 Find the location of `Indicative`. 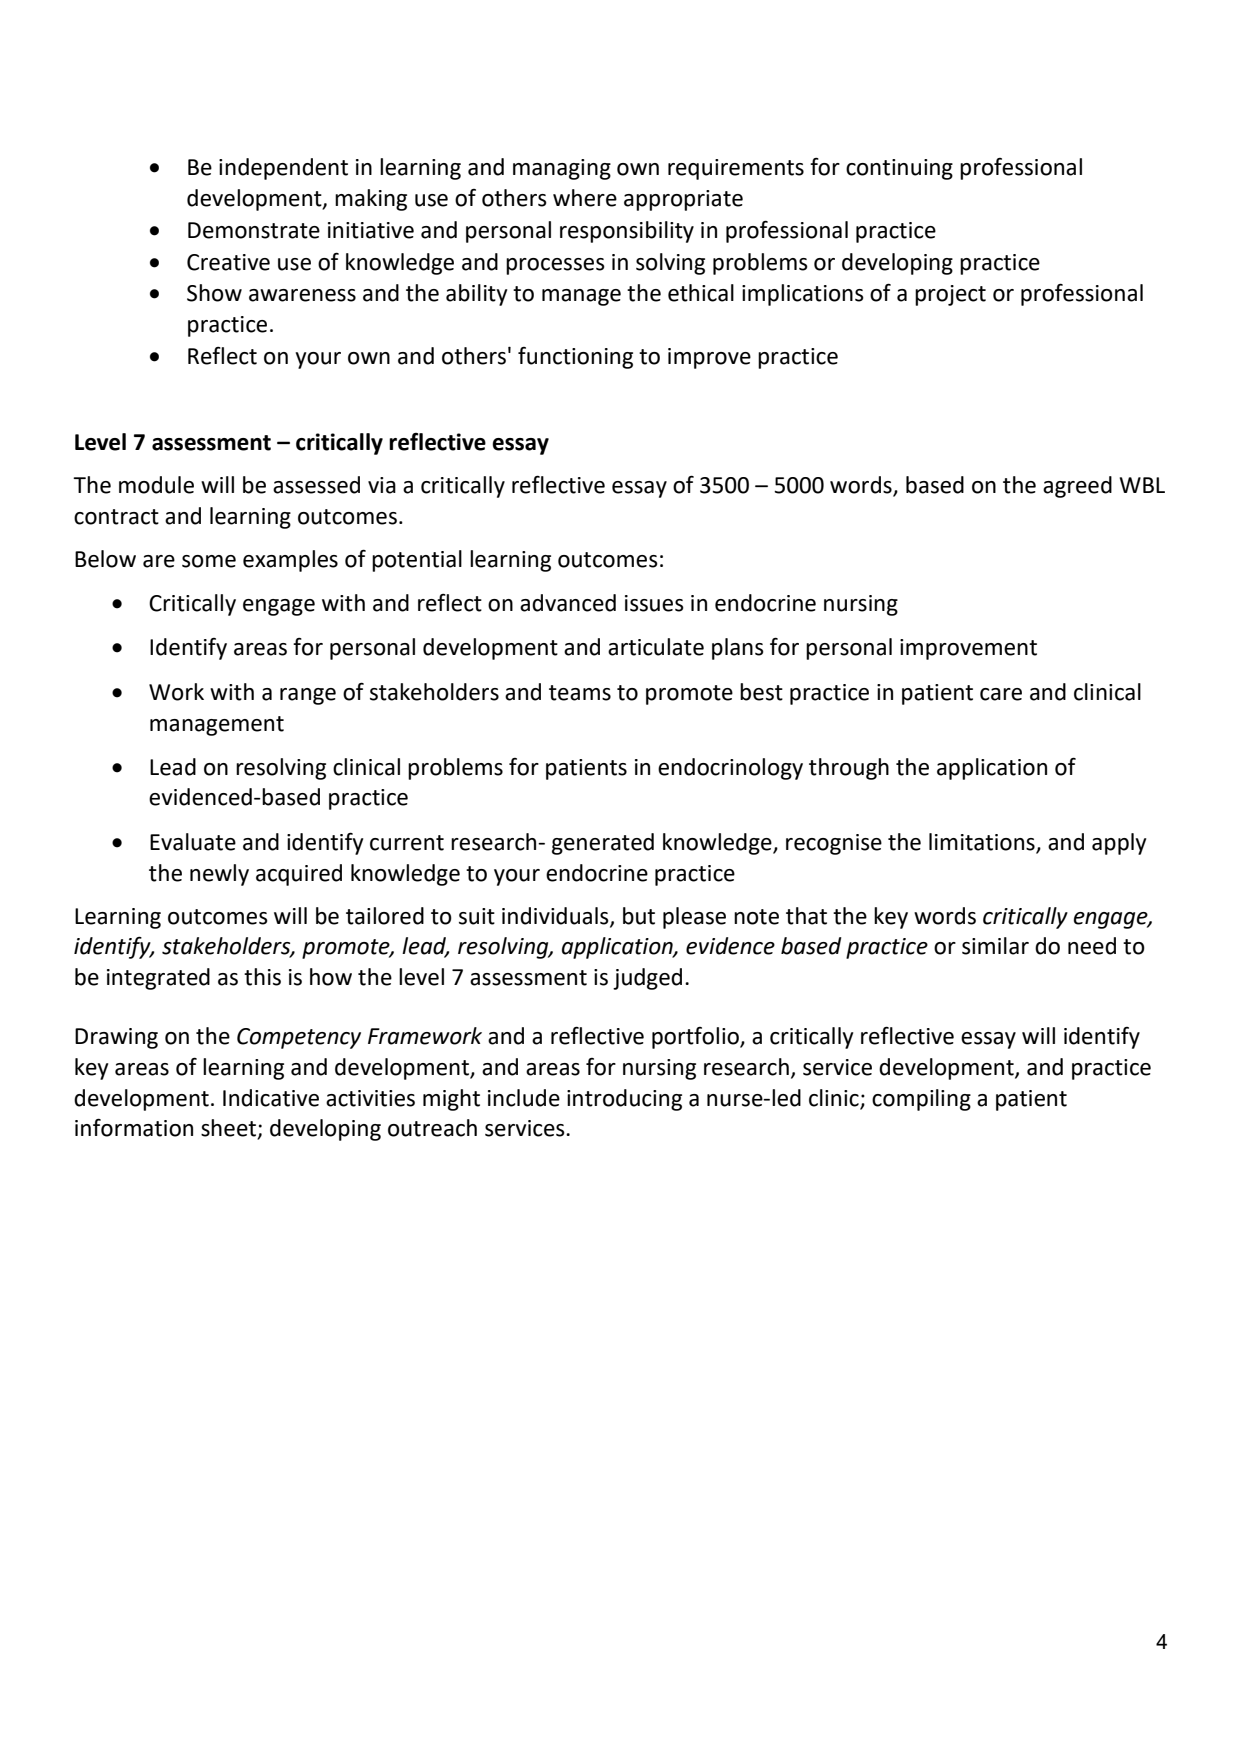

Indicative is located at coordinates (271, 1098).
